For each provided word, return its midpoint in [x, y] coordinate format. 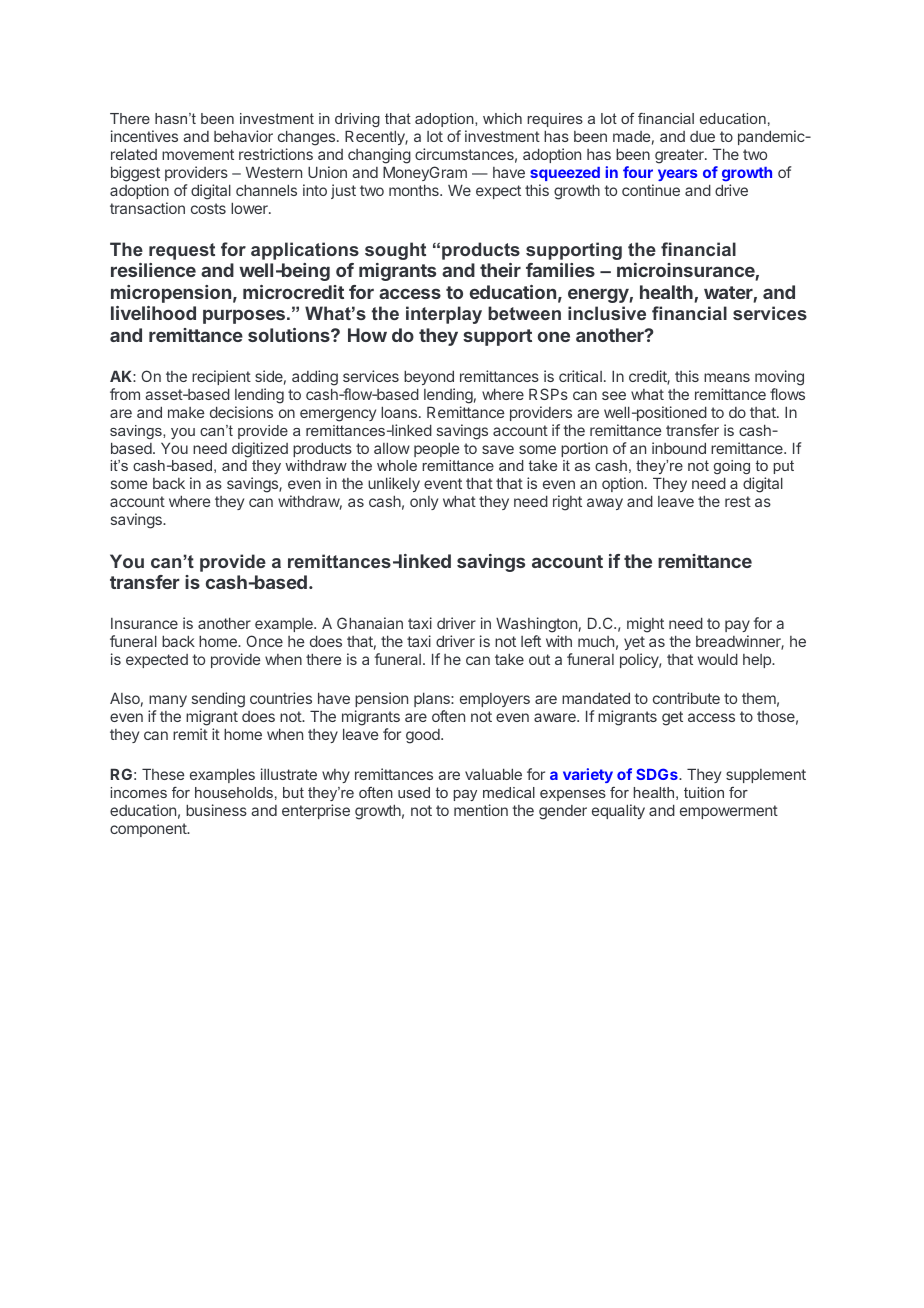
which [502, 118]
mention [481, 810]
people [436, 449]
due [702, 136]
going [732, 469]
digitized [260, 450]
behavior [243, 136]
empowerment [729, 812]
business [216, 810]
